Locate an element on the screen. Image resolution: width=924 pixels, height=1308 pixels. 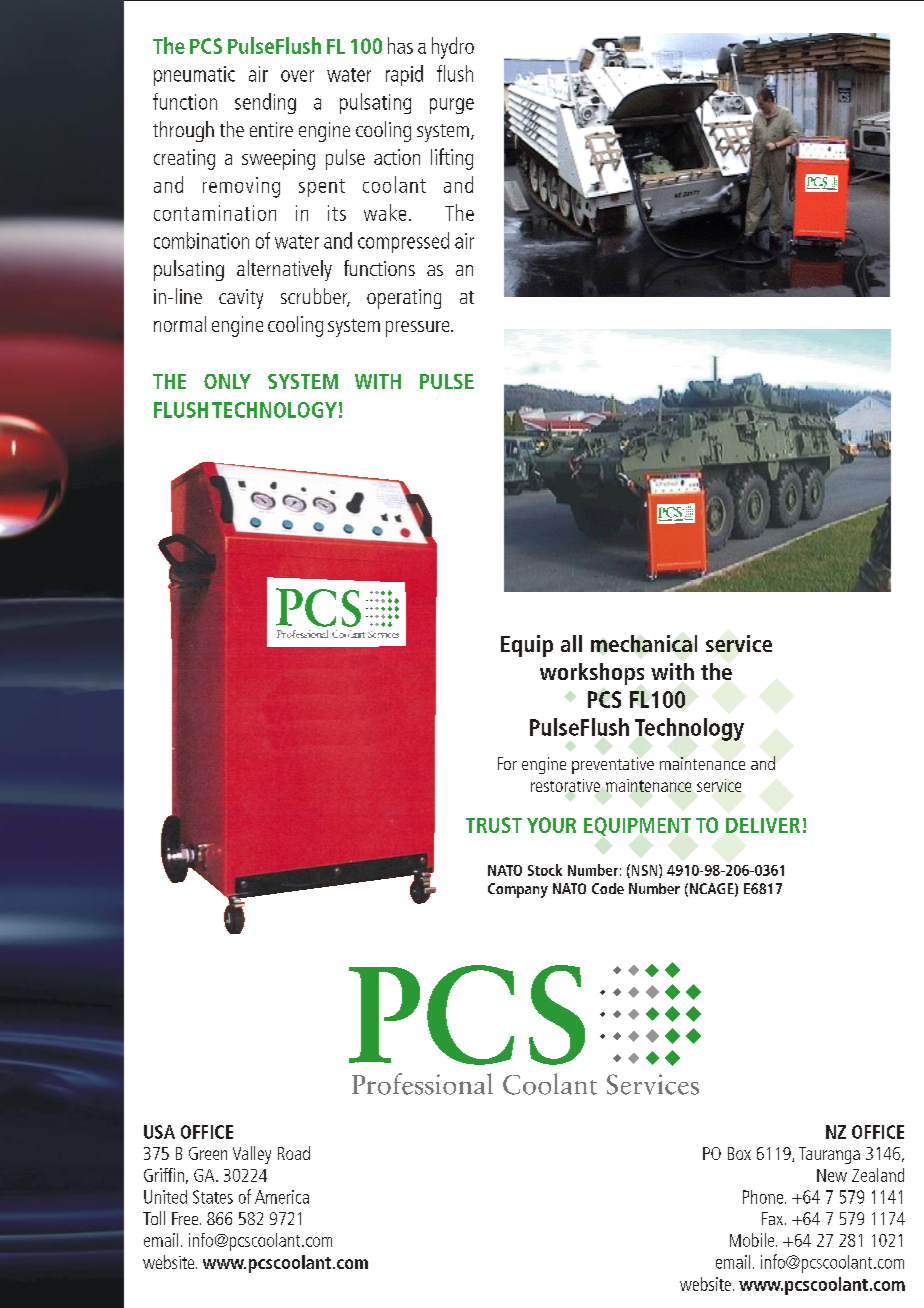
States is located at coordinates (213, 1197).
